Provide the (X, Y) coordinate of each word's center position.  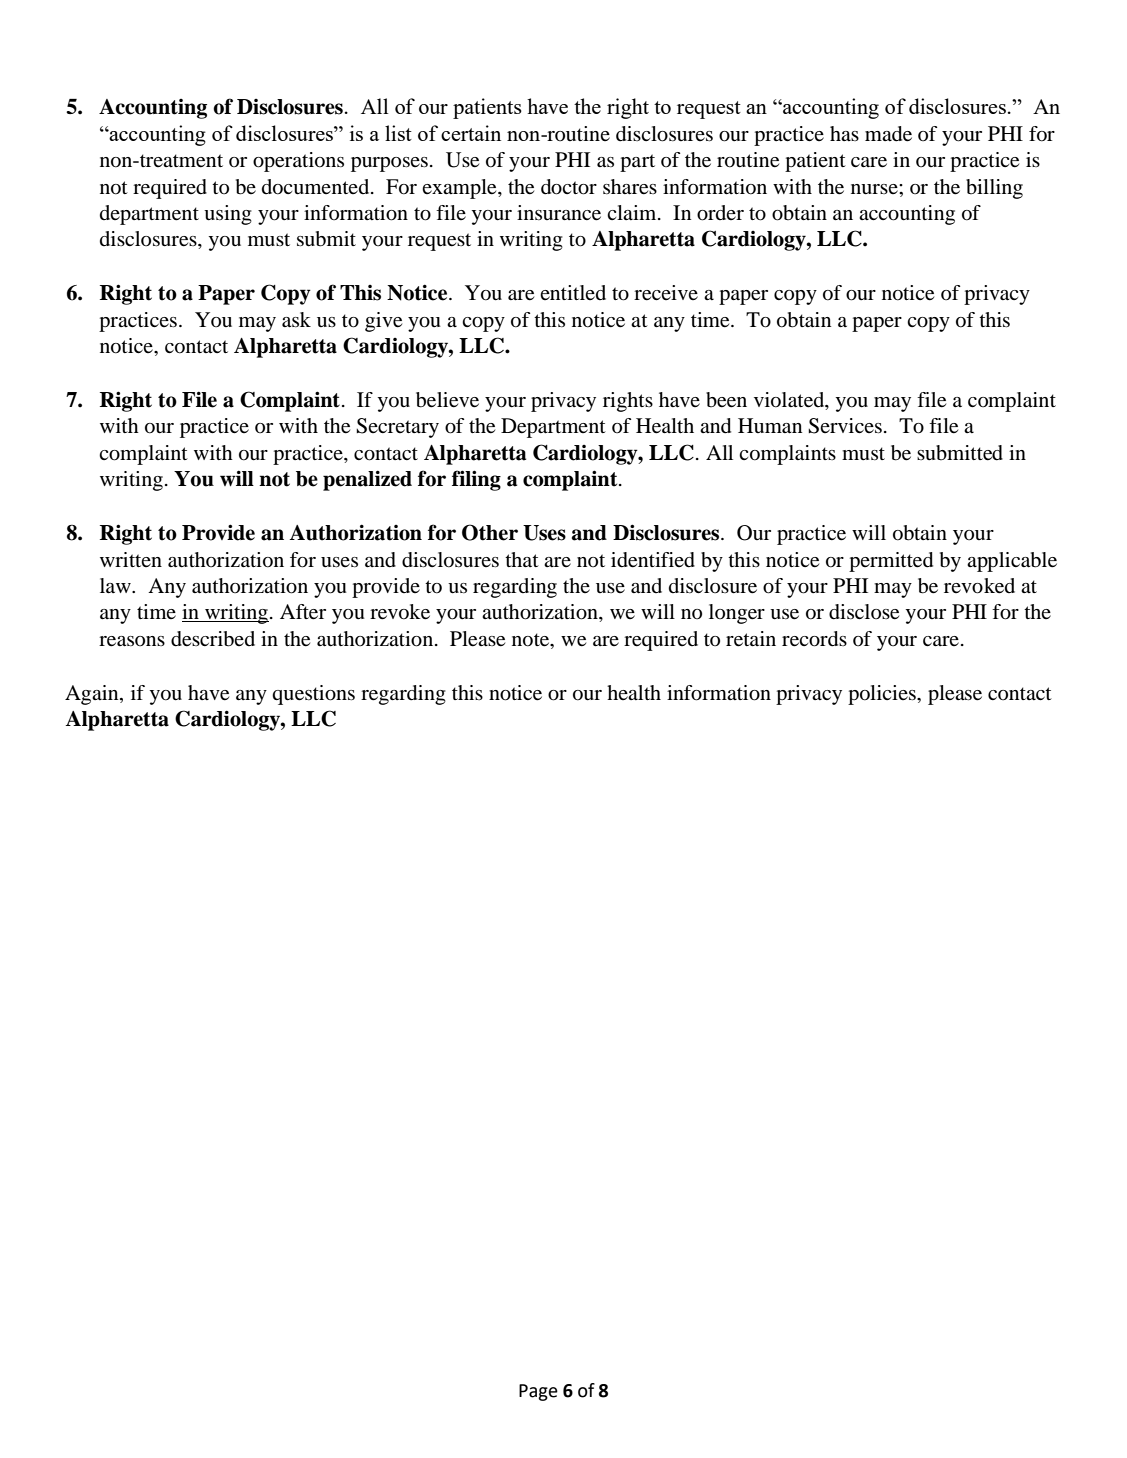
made (888, 134)
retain (751, 639)
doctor (569, 187)
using (228, 215)
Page (538, 1392)
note (532, 640)
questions (313, 695)
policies (883, 695)
